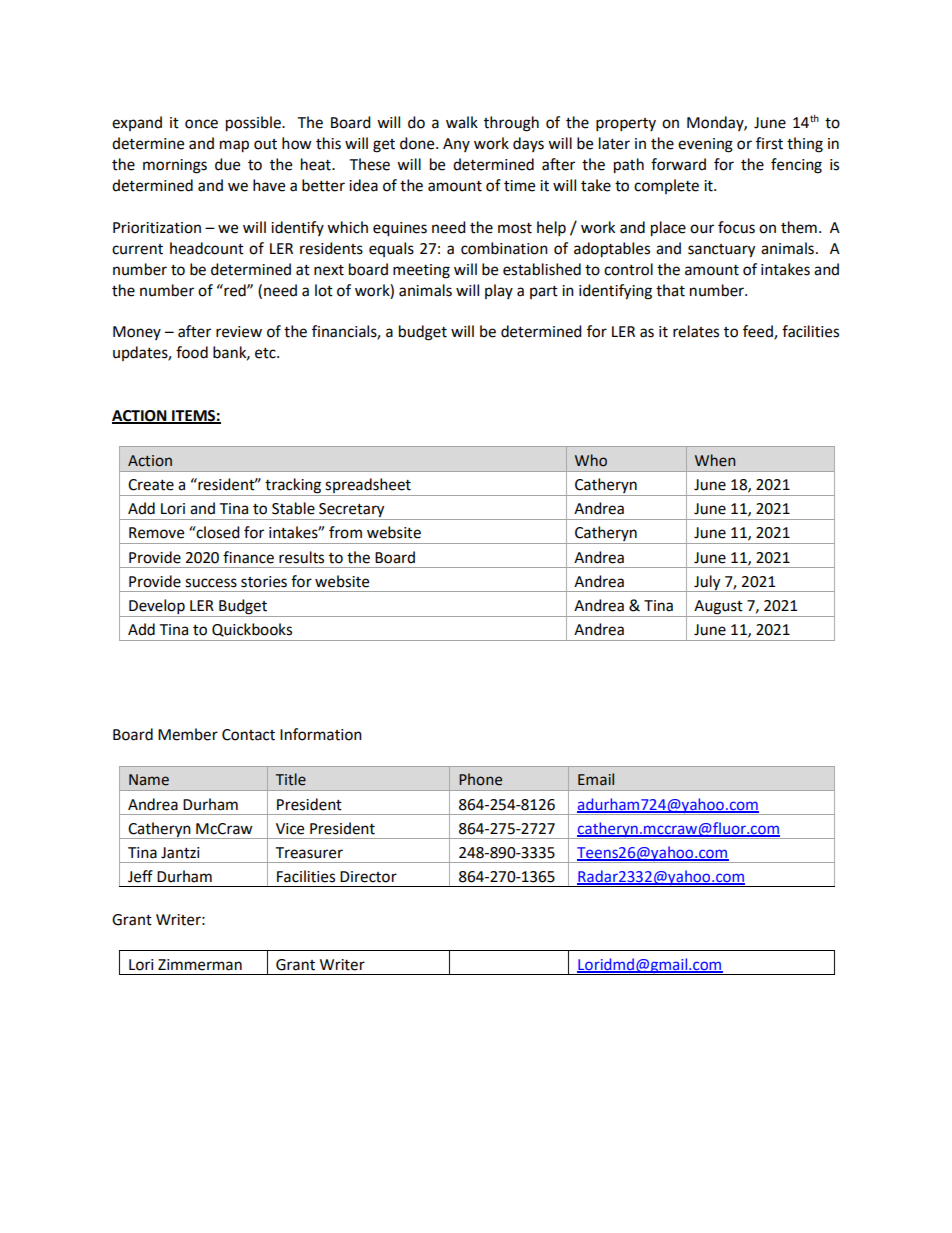  What do you see at coordinates (200, 965) in the screenshot?
I see `Zimmerman` at bounding box center [200, 965].
